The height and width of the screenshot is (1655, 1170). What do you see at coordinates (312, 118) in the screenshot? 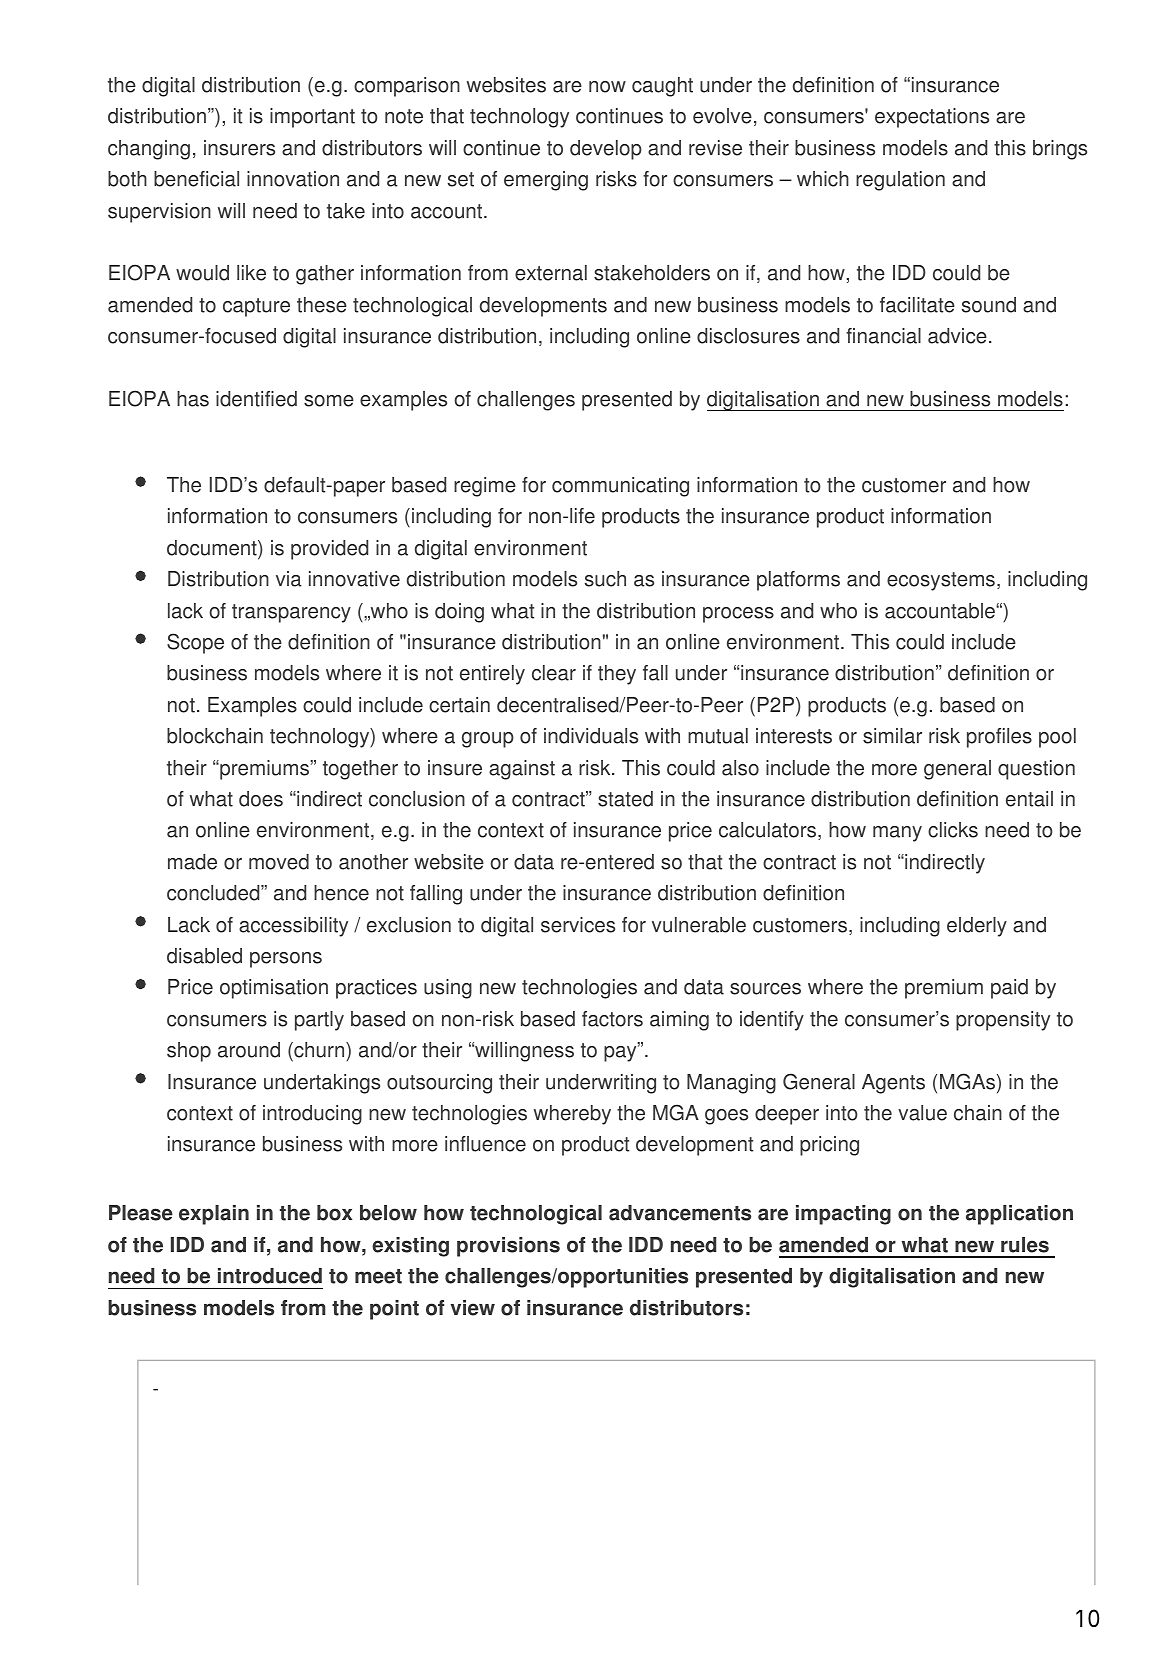
I see `important` at bounding box center [312, 118].
